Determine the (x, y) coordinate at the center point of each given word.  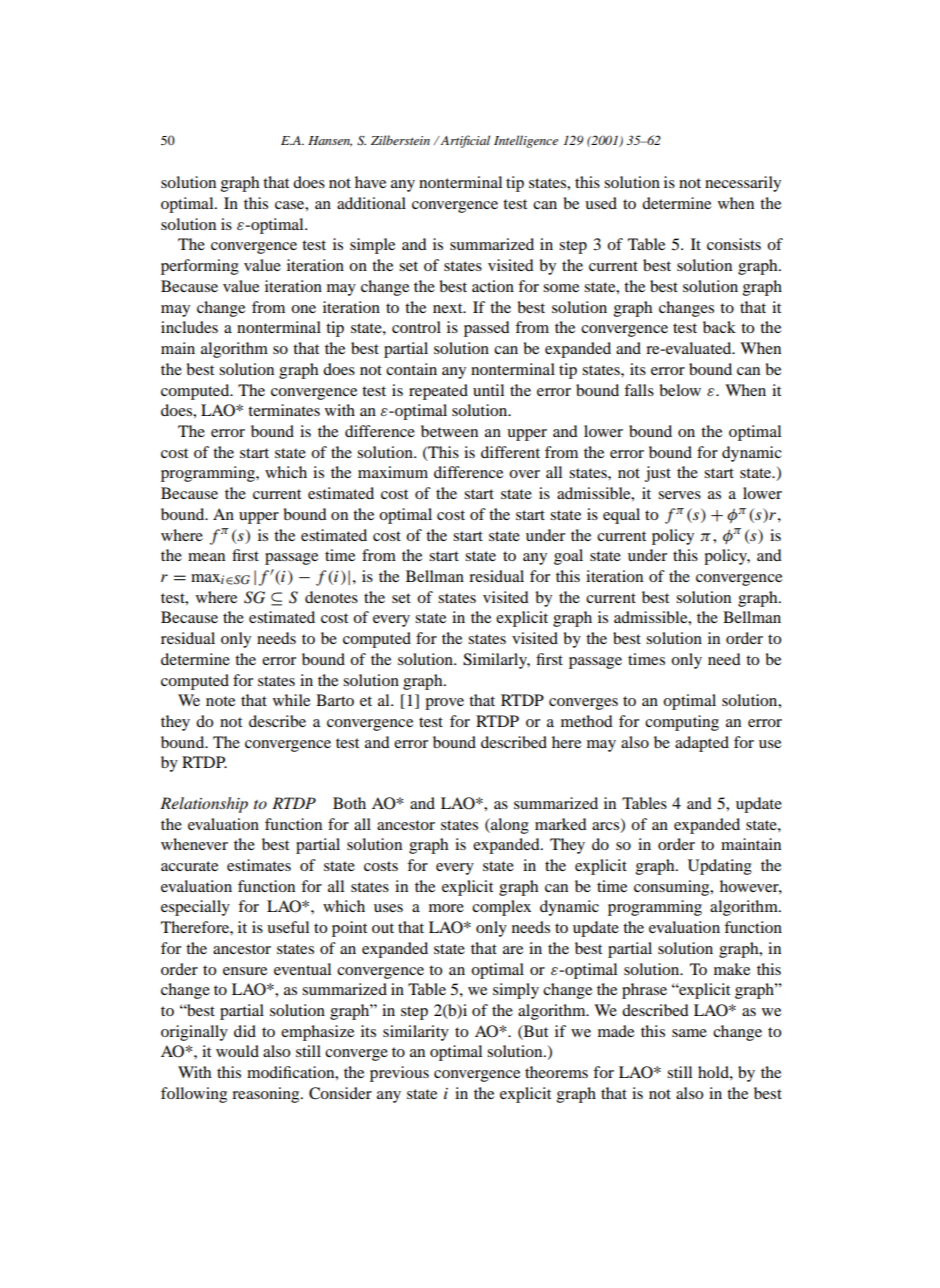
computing (682, 723)
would (237, 1051)
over (524, 474)
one (303, 309)
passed (487, 329)
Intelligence (526, 141)
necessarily (743, 184)
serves (679, 495)
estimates (259, 865)
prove (444, 704)
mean (206, 557)
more (446, 908)
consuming (673, 888)
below (680, 390)
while (291, 700)
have (370, 182)
